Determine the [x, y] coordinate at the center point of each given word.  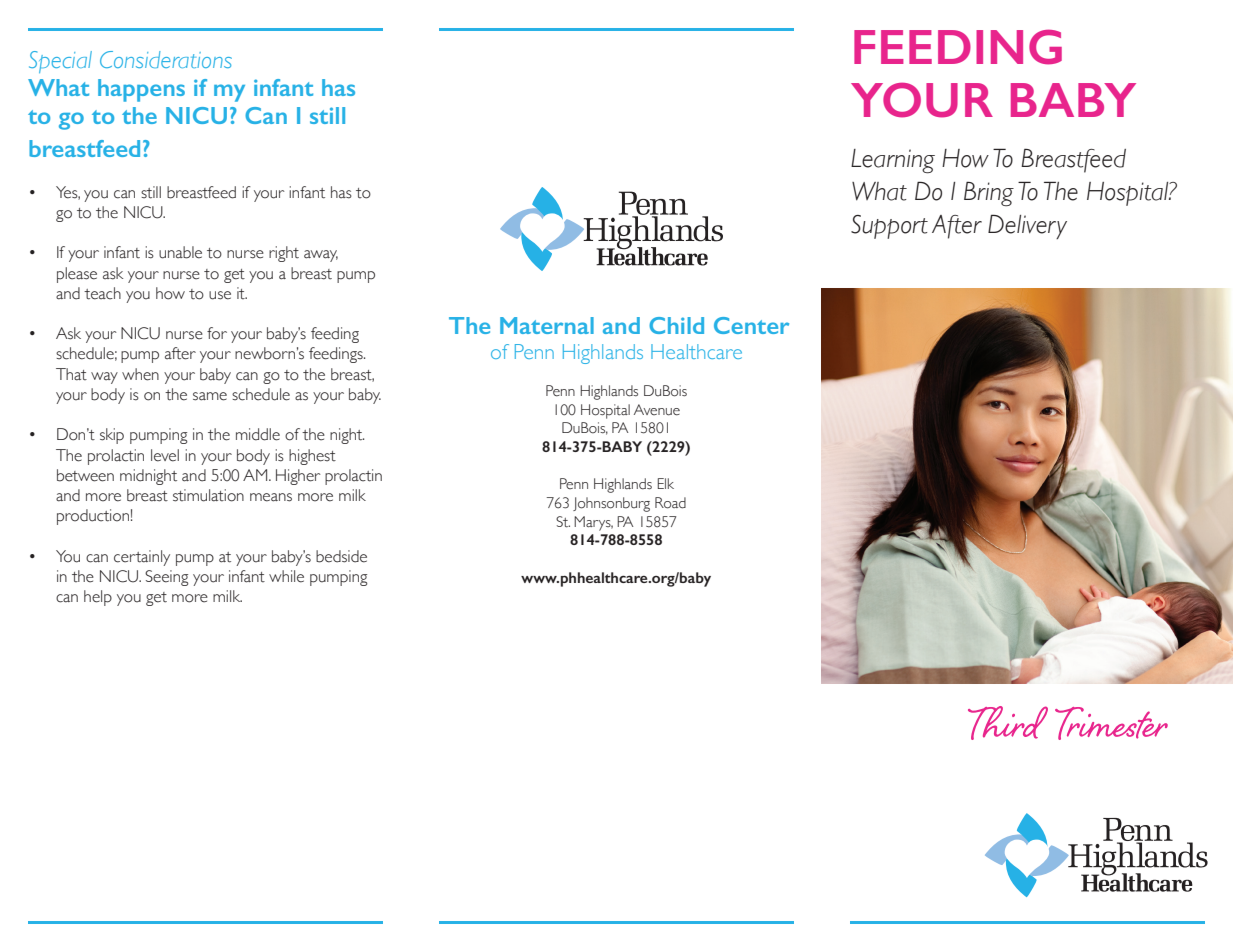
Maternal [547, 325]
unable [180, 252]
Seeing [166, 578]
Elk [666, 483]
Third [1008, 723]
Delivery [1027, 226]
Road [670, 503]
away [321, 256]
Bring [989, 193]
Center [751, 325]
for [217, 333]
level [165, 455]
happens [141, 90]
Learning [893, 161]
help [98, 598]
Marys [593, 523]
